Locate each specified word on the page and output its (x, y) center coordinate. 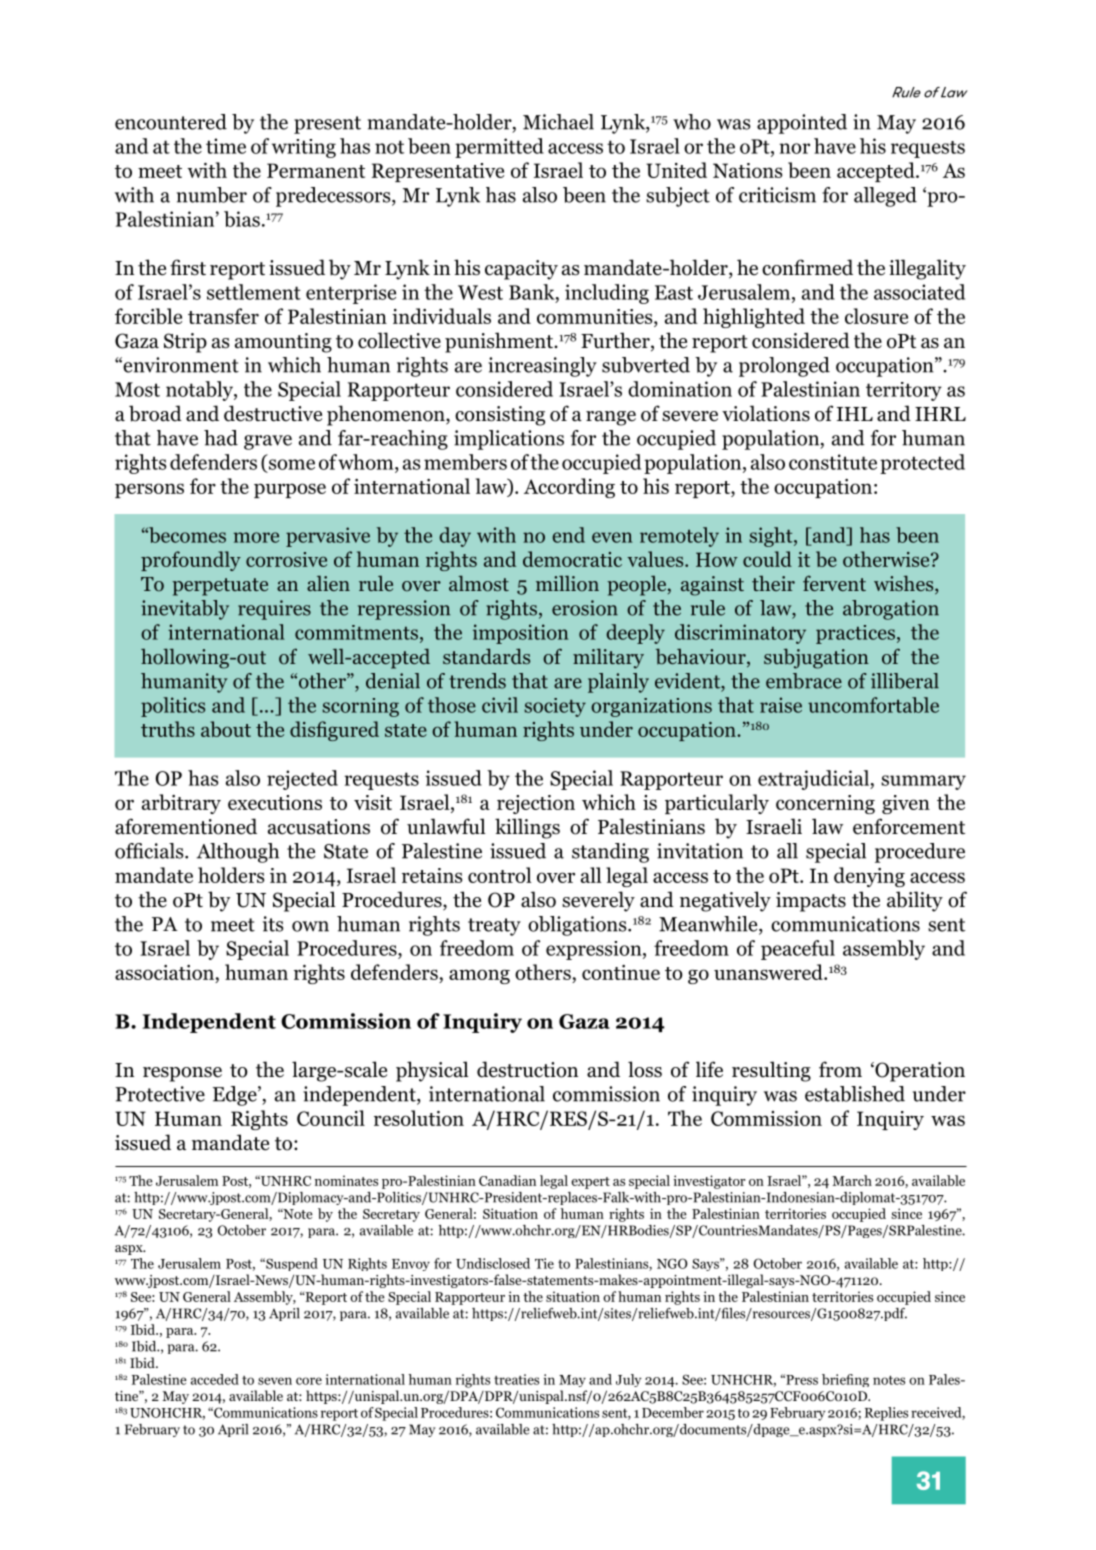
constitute (833, 462)
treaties (516, 1379)
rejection (536, 804)
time (226, 146)
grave (268, 442)
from (840, 1069)
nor (794, 148)
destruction (527, 1069)
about (226, 729)
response (182, 1074)
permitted (499, 148)
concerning (825, 804)
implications (509, 440)
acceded (215, 1379)
